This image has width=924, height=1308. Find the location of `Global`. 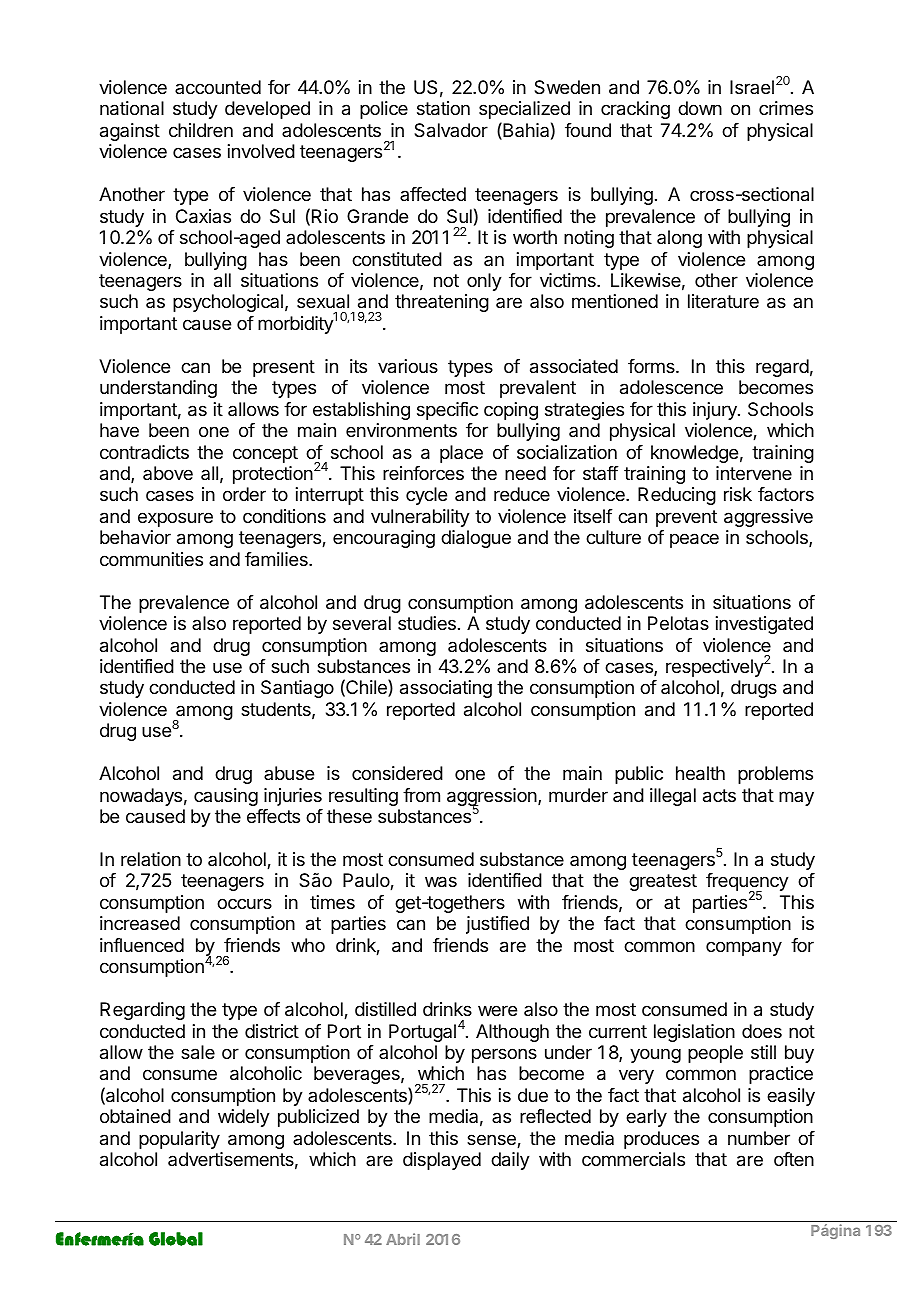

Global is located at coordinates (176, 1239).
